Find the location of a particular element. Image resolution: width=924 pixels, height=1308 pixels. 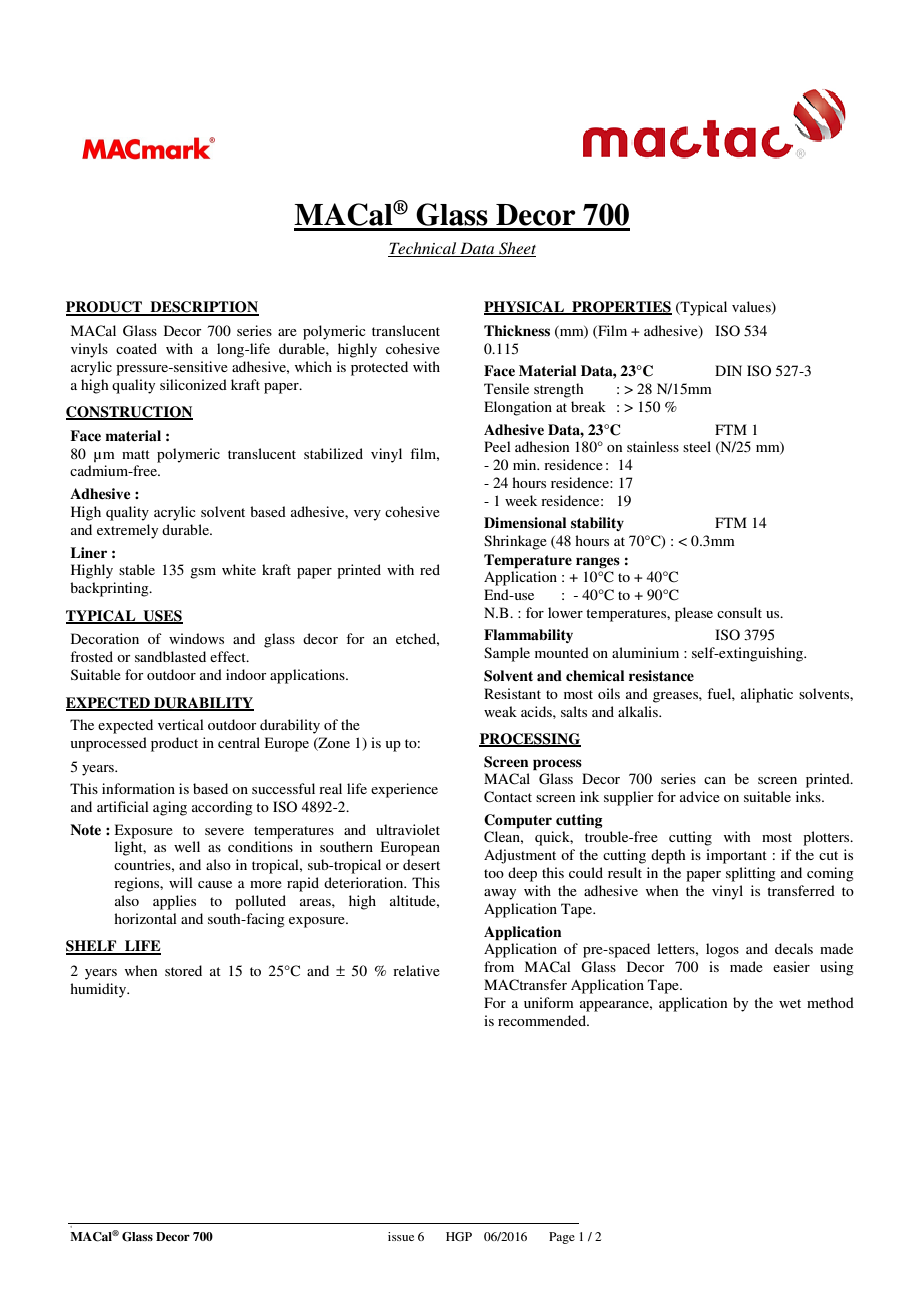

values is located at coordinates (752, 308).
